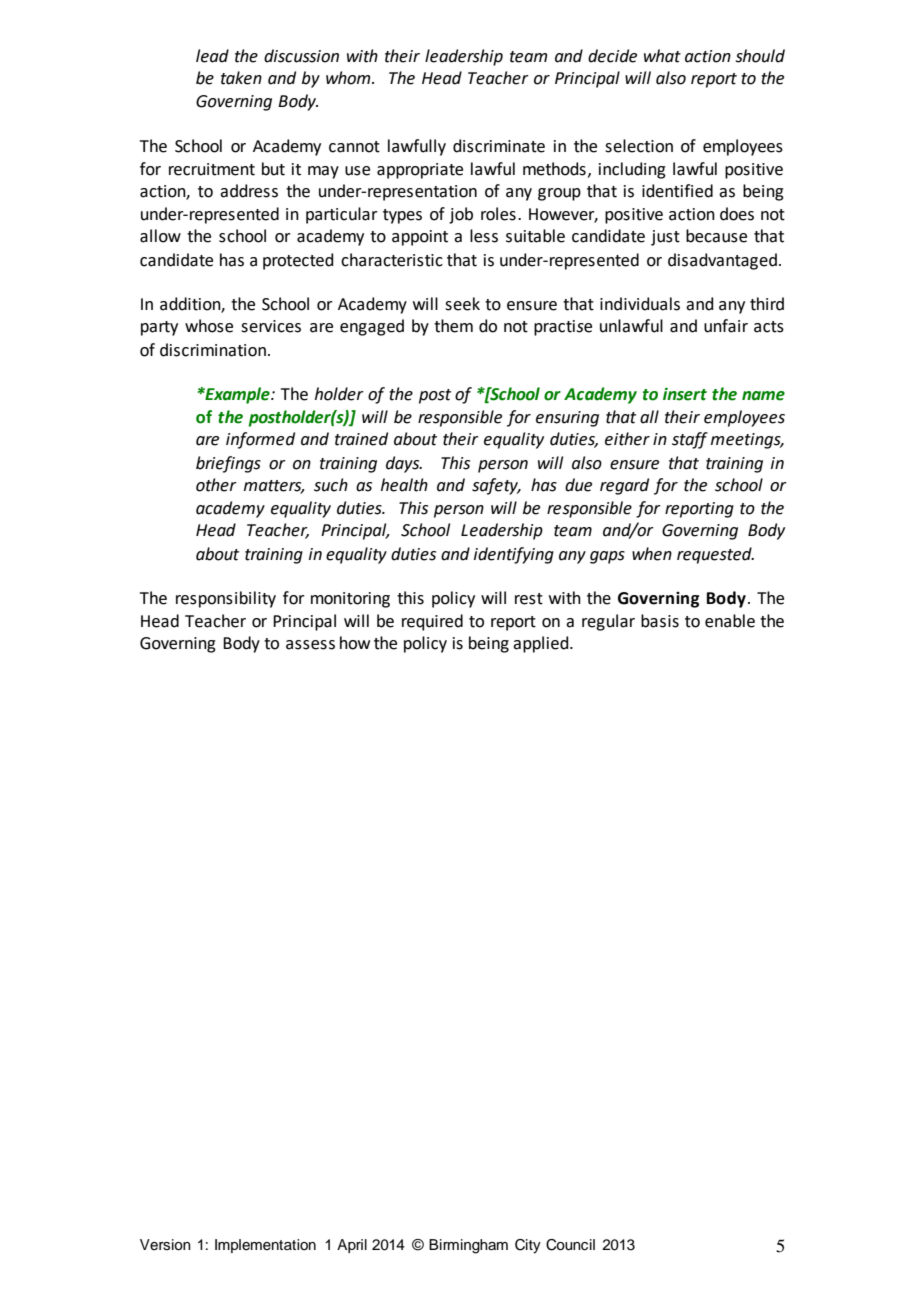 The width and height of the document is (924, 1308). What do you see at coordinates (209, 326) in the document?
I see `whose` at bounding box center [209, 326].
